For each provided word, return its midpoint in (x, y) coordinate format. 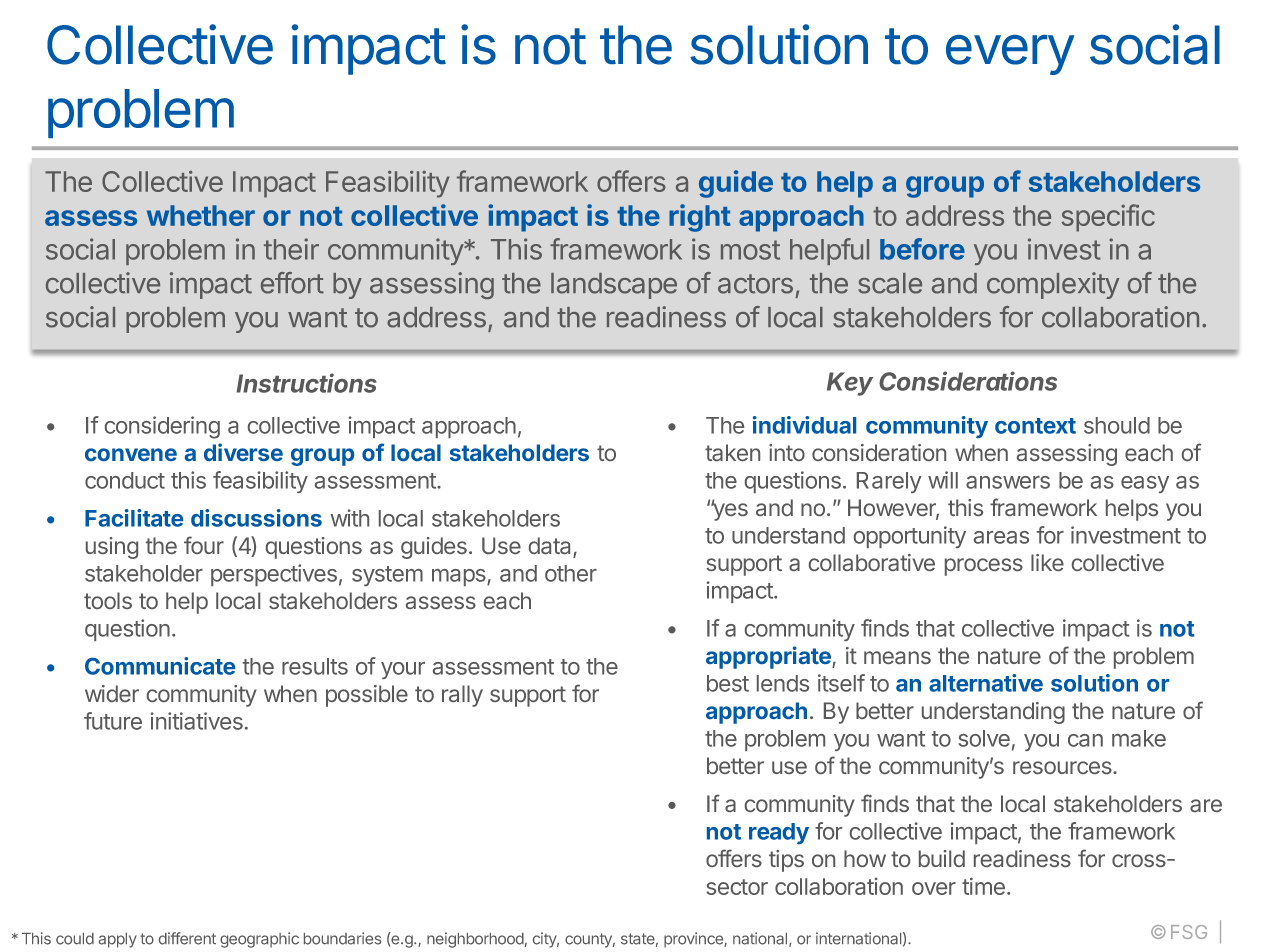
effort (292, 283)
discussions (256, 518)
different (187, 938)
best (728, 683)
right (700, 218)
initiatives (197, 721)
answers (1008, 482)
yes (729, 511)
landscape (614, 286)
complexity (1053, 285)
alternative (986, 683)
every (1010, 55)
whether (201, 215)
